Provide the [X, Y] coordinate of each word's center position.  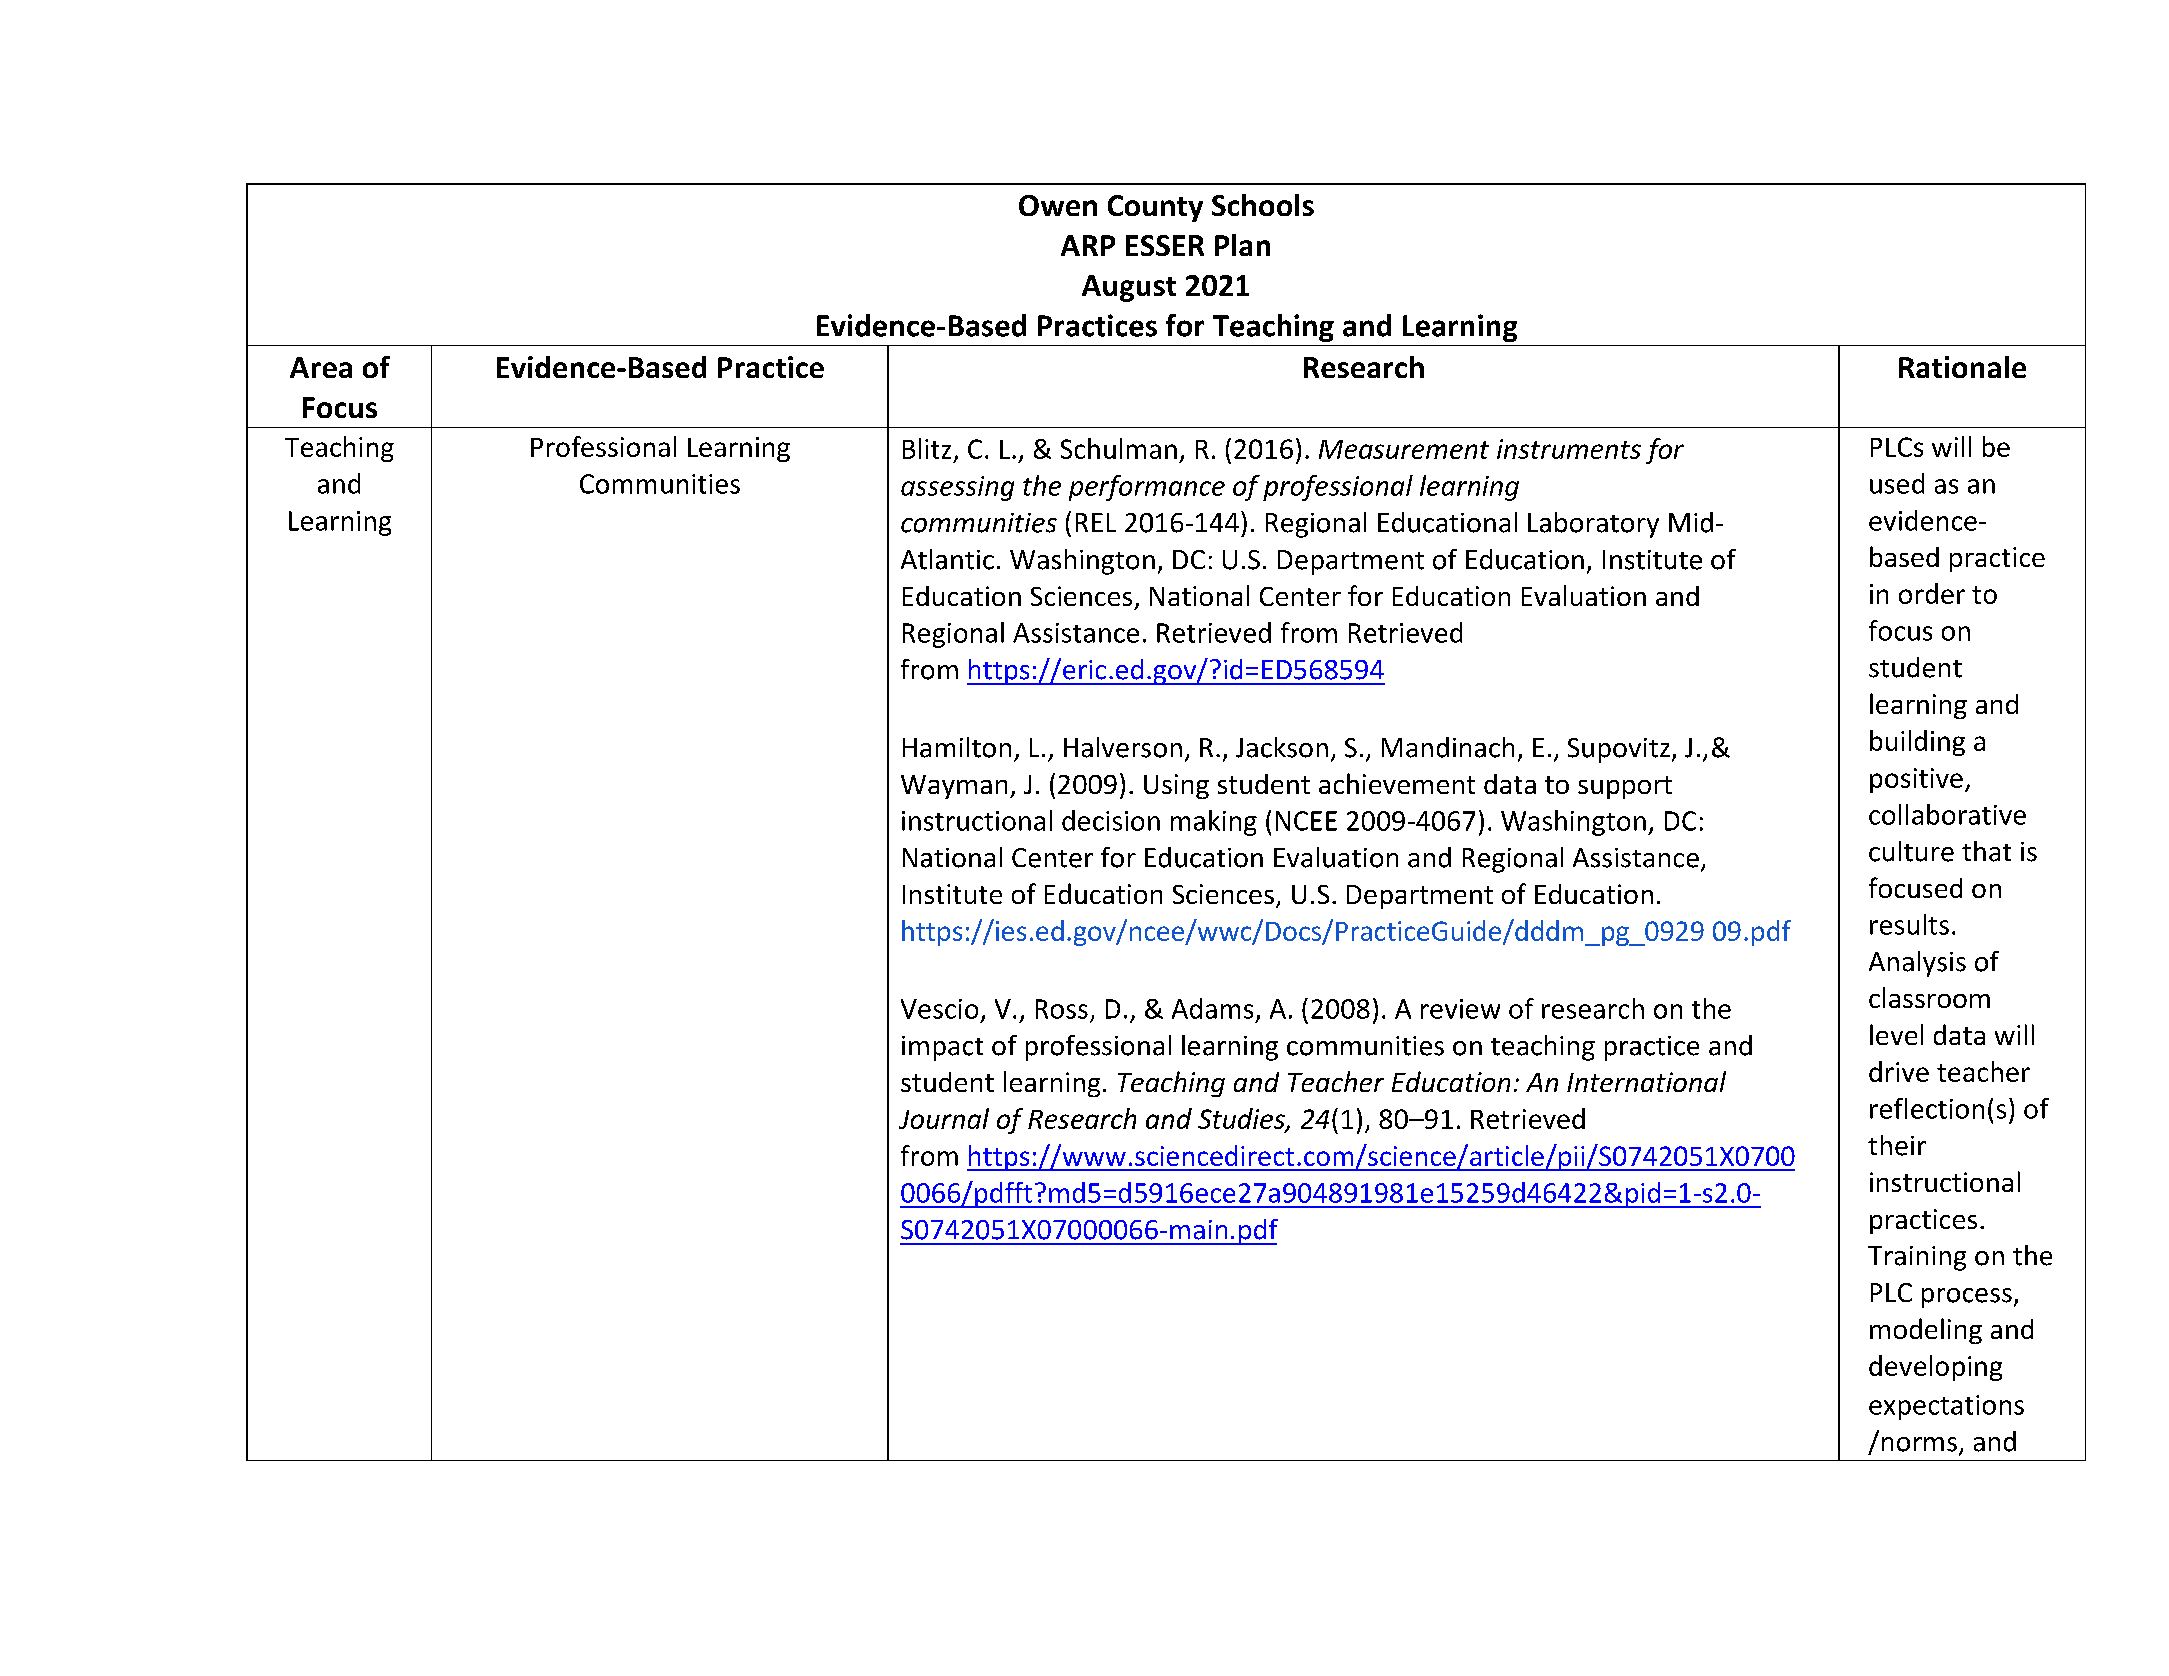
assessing [957, 488]
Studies [1242, 1119]
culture [1911, 851]
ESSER [1165, 245]
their [1897, 1145]
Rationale [1962, 367]
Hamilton [957, 747]
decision [1111, 820]
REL [1096, 522]
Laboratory [1593, 525]
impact [942, 1048]
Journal [944, 1118]
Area [321, 367]
